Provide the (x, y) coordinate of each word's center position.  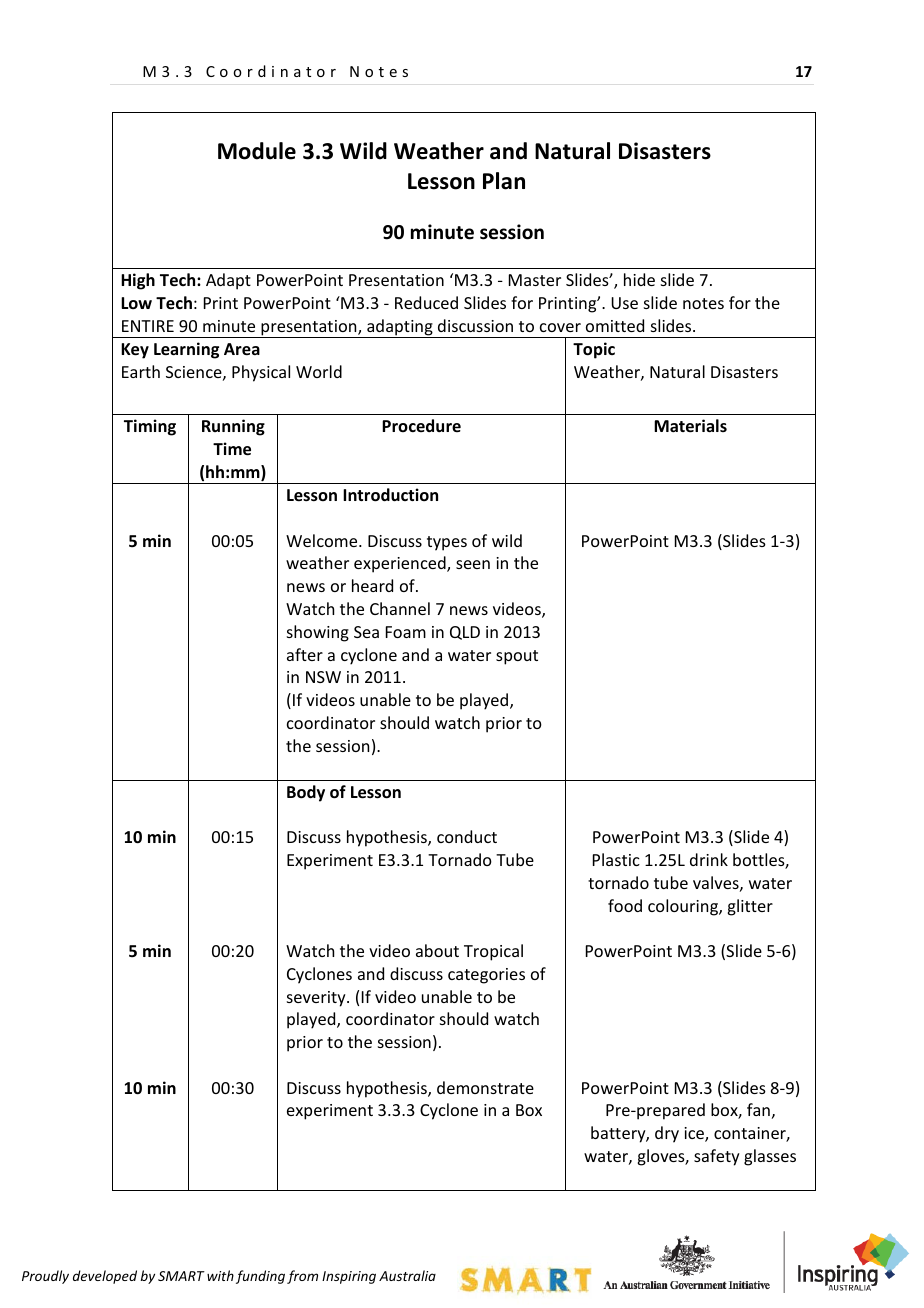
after (305, 654)
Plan (504, 181)
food (625, 905)
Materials (690, 426)
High (138, 281)
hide (639, 279)
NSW (323, 677)
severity (317, 999)
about (437, 950)
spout (517, 657)
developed (105, 1277)
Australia (407, 1275)
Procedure (421, 425)
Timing (150, 427)
